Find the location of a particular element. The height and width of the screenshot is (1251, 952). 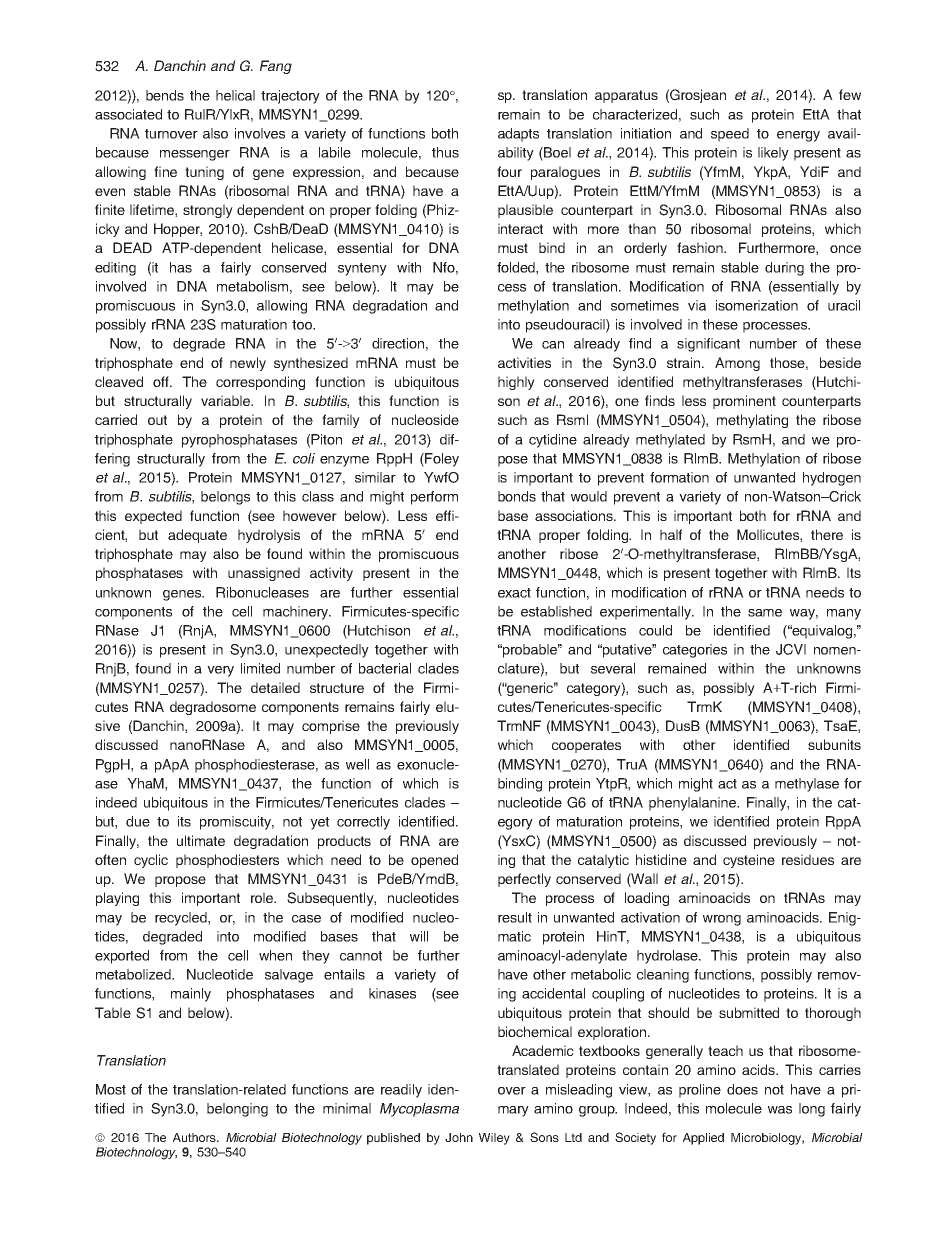

same is located at coordinates (765, 613).
